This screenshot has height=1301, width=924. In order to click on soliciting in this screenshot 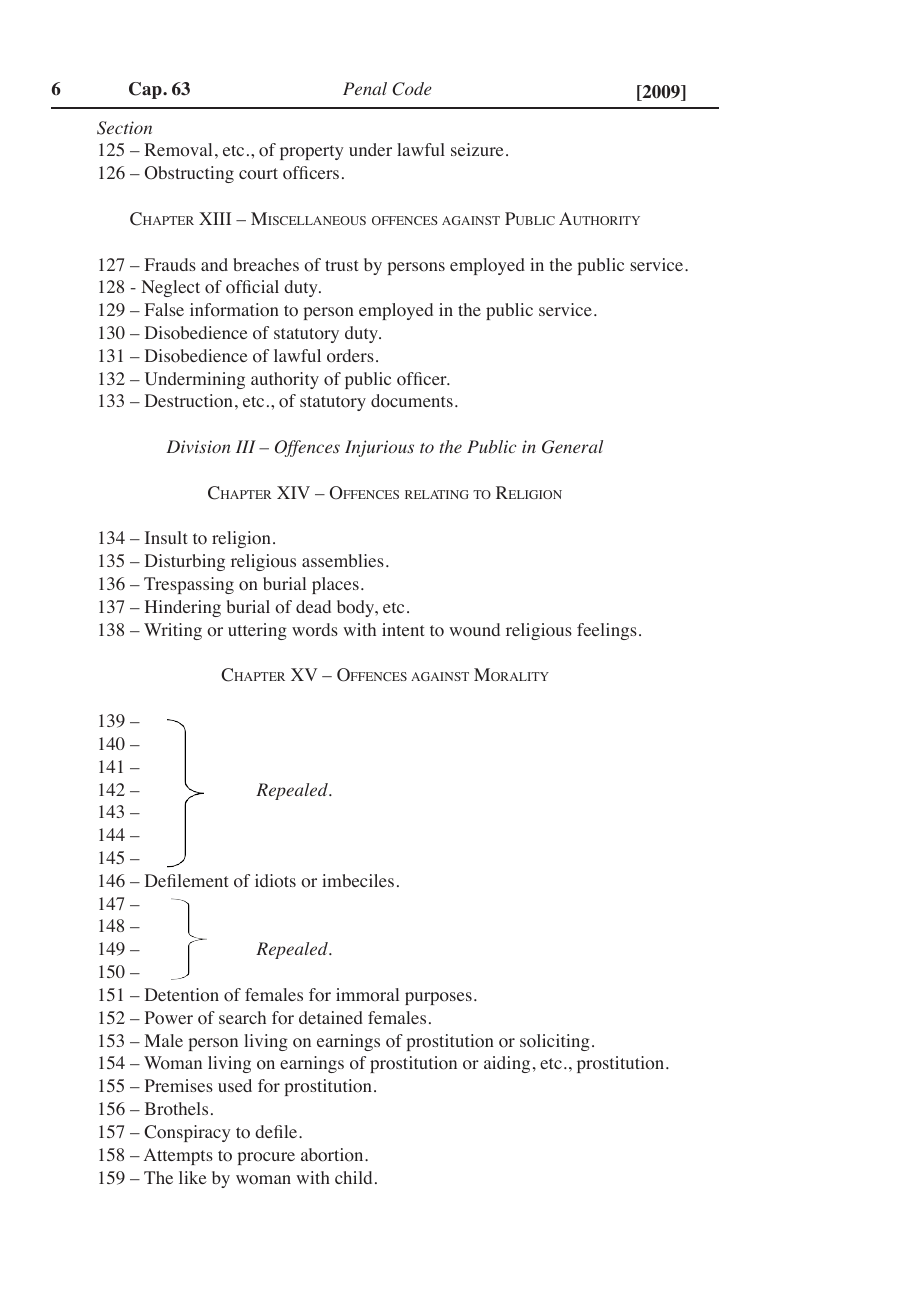, I will do `click(555, 1042)`.
